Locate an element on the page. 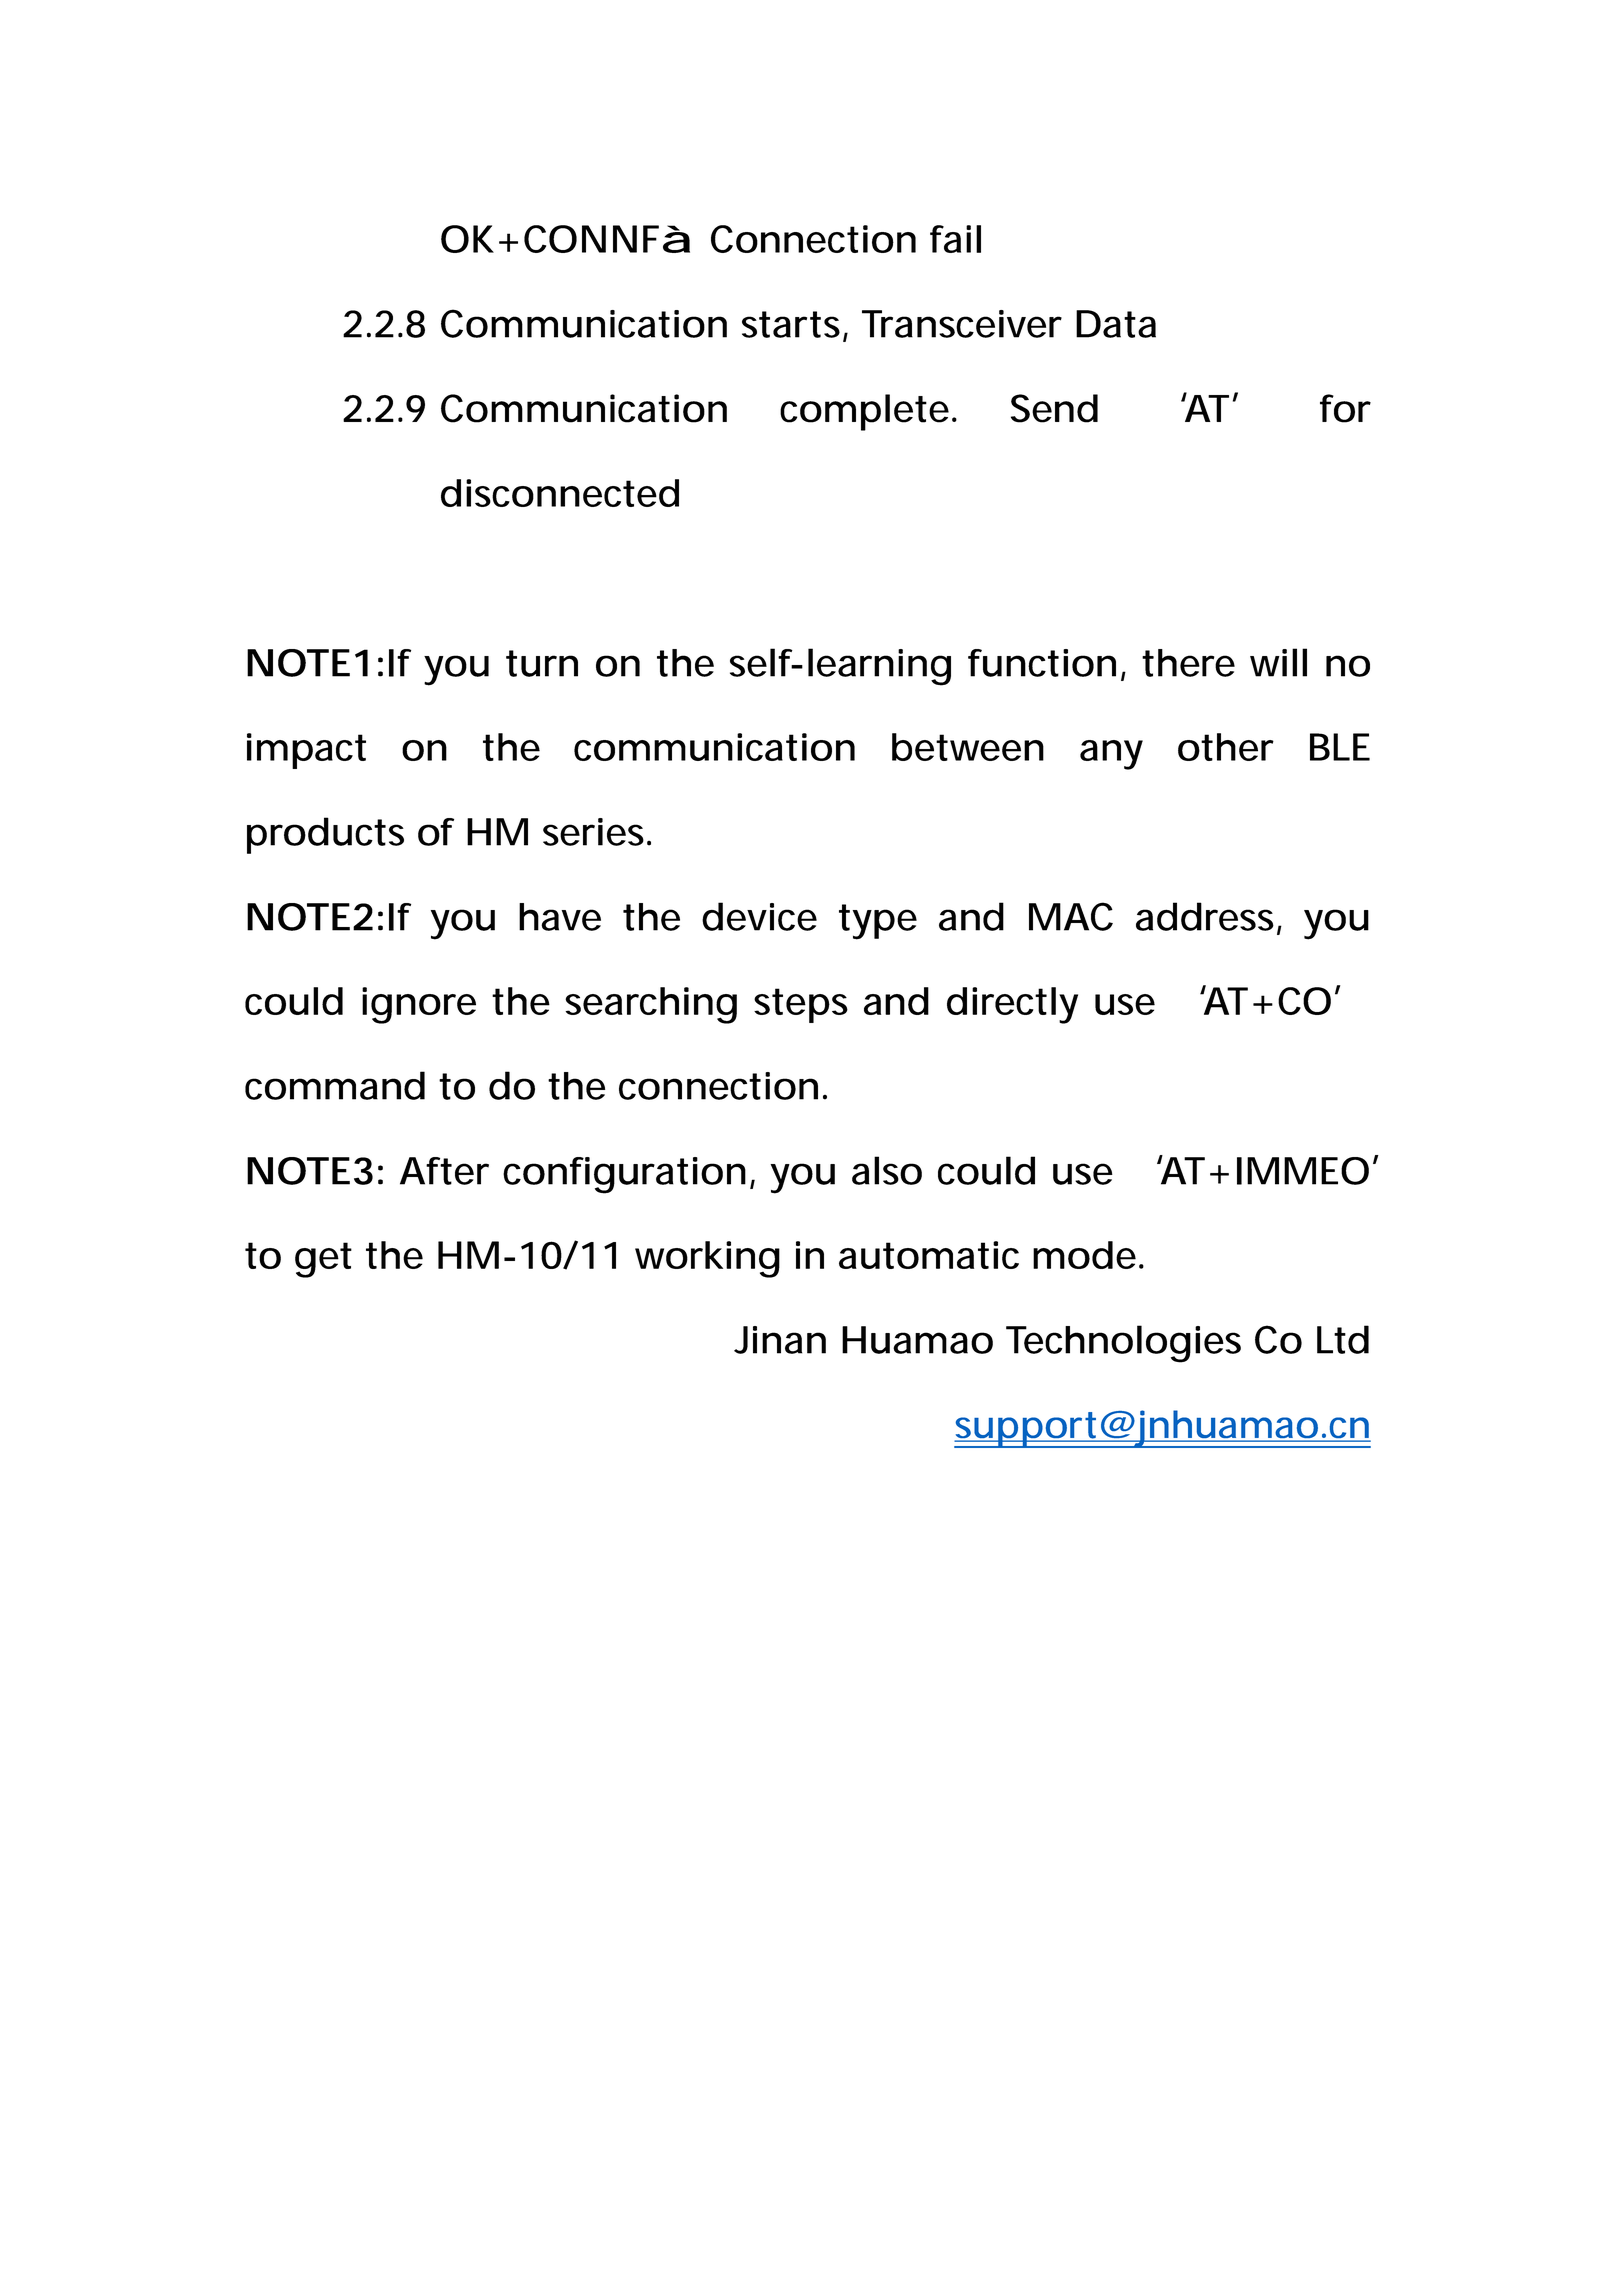  Data is located at coordinates (1116, 324).
